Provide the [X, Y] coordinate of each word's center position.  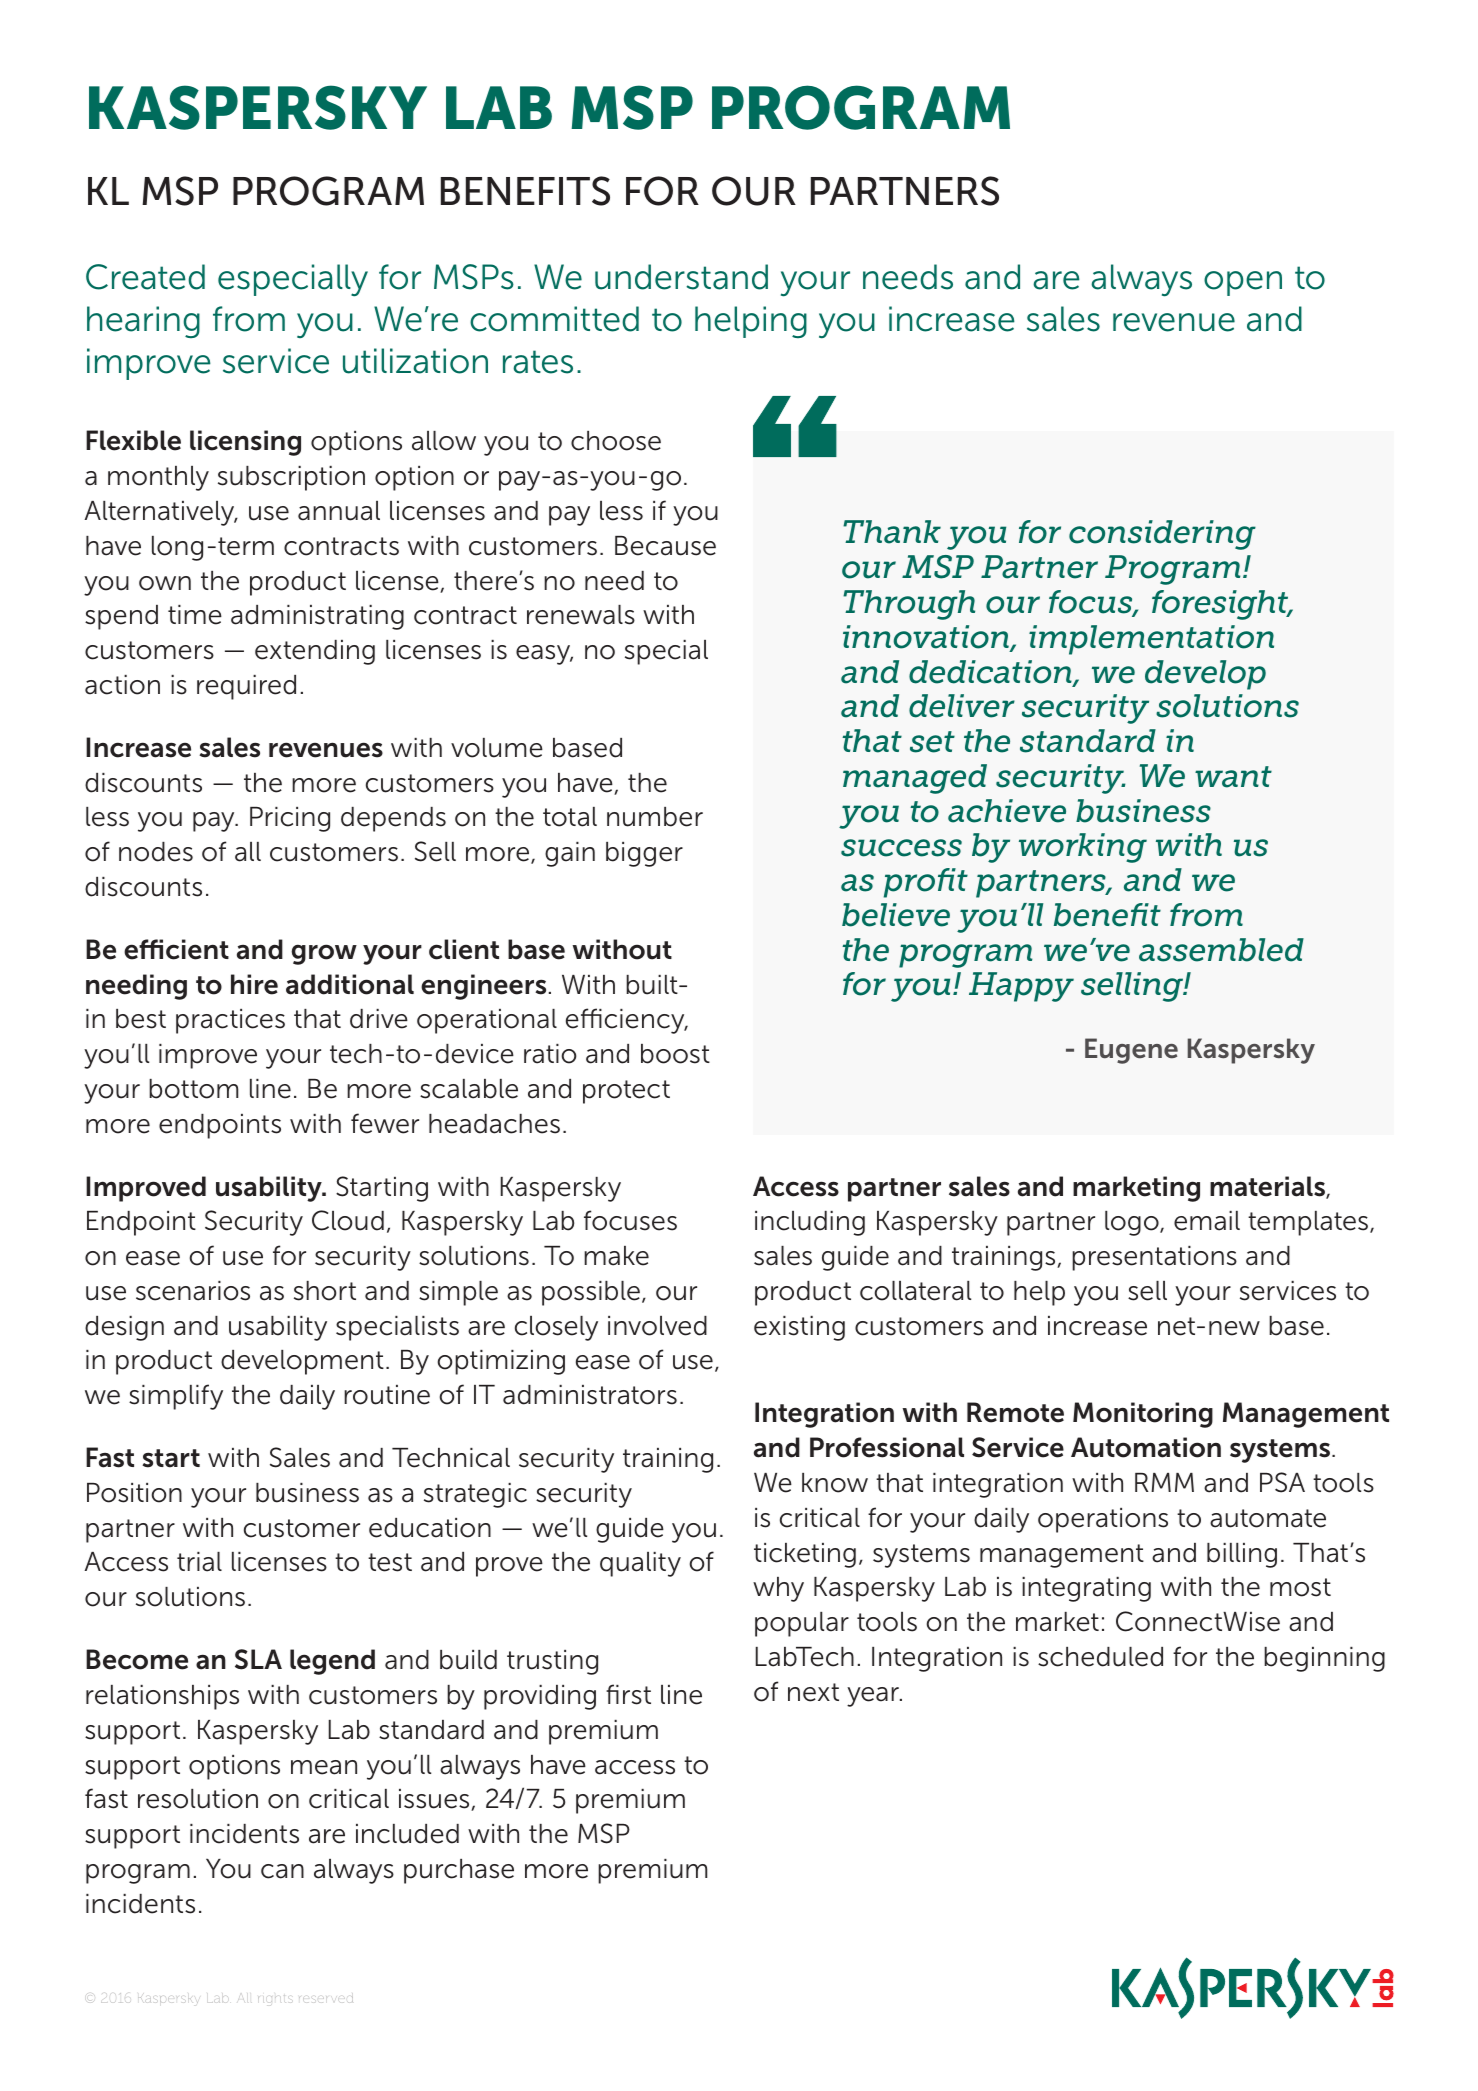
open [1243, 283]
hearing [143, 322]
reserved [326, 1999]
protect [626, 1092]
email [1207, 1221]
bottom [193, 1089]
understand [681, 277]
